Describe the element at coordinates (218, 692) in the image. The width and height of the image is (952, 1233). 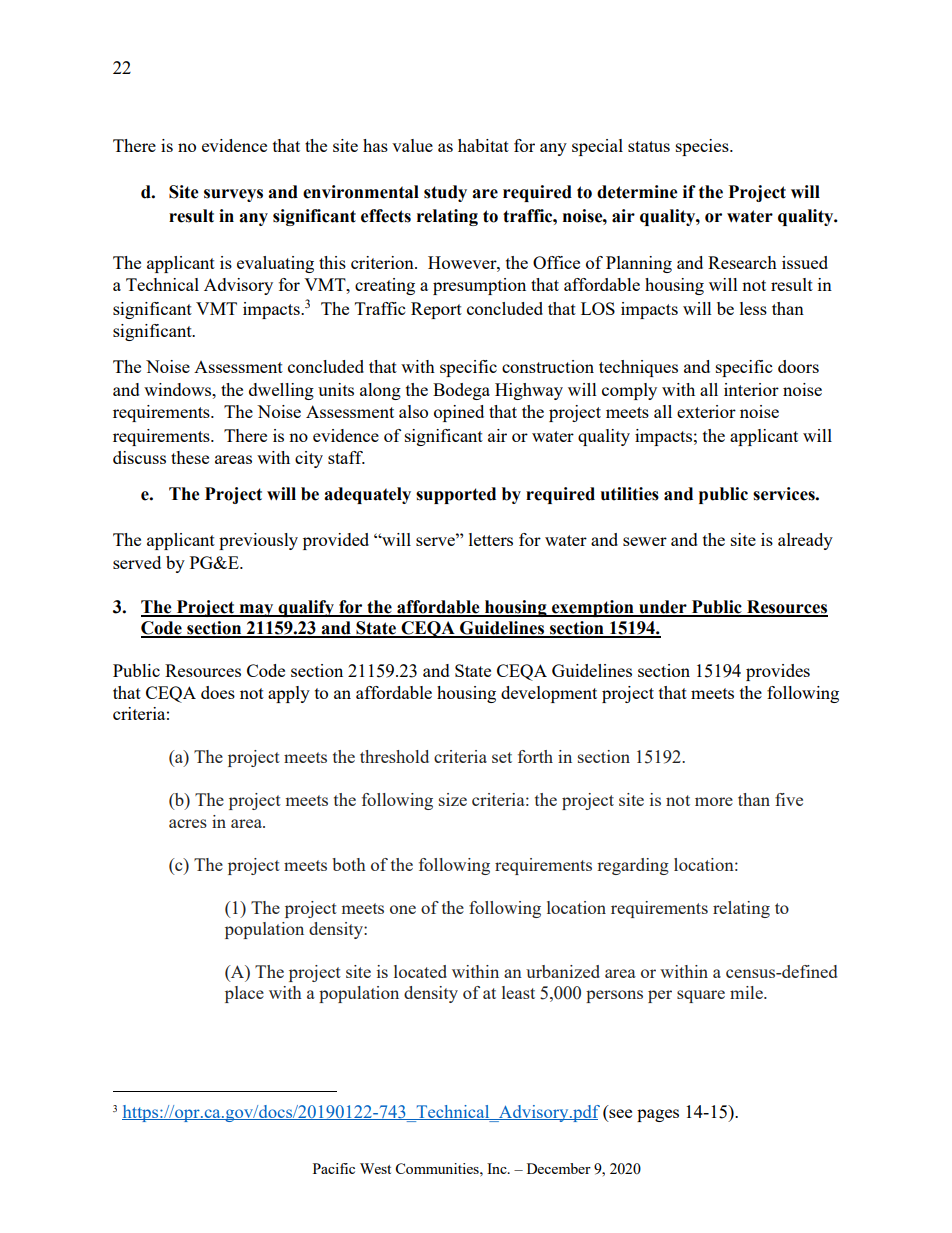
I see `does` at that location.
